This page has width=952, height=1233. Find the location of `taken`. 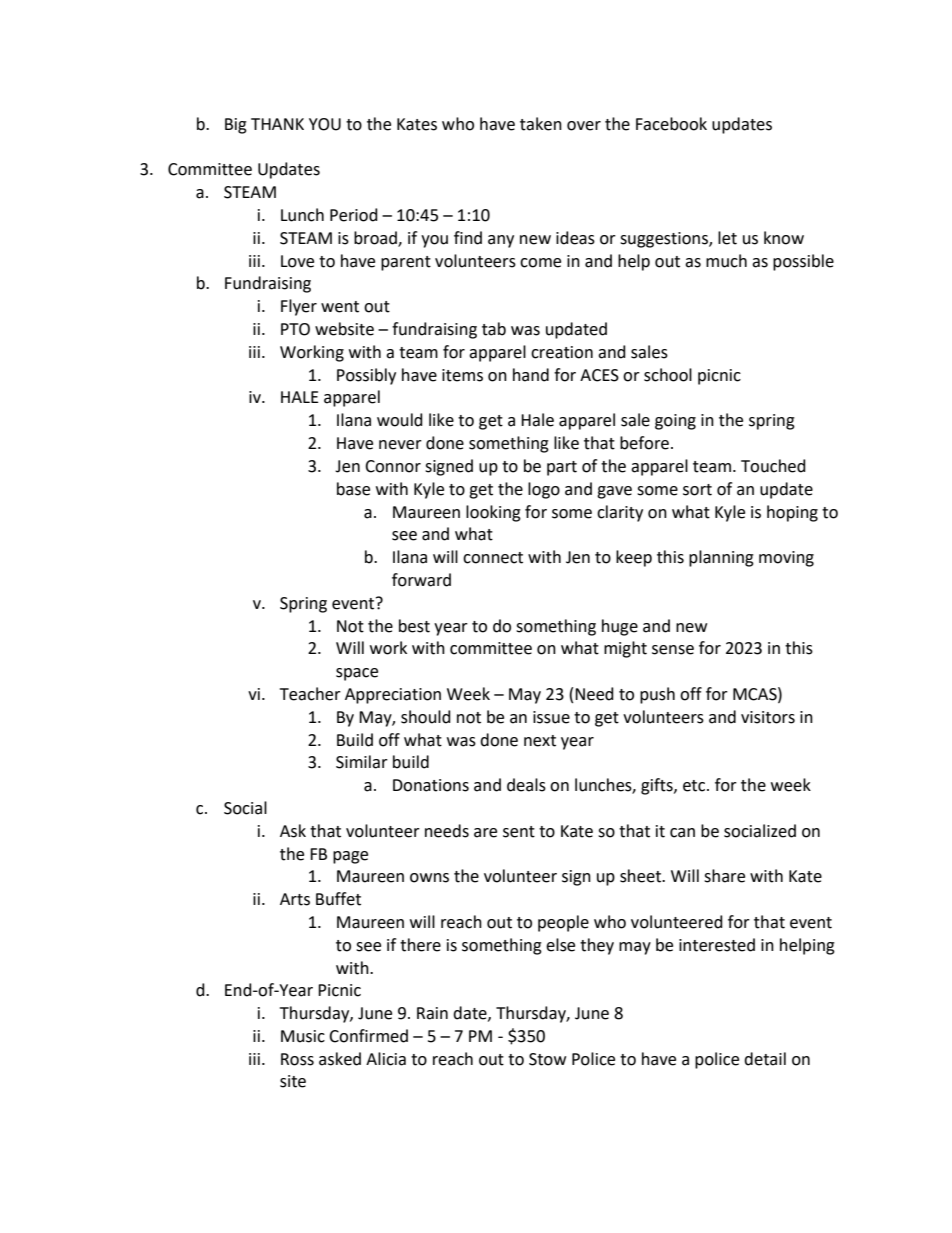

taken is located at coordinates (541, 124).
